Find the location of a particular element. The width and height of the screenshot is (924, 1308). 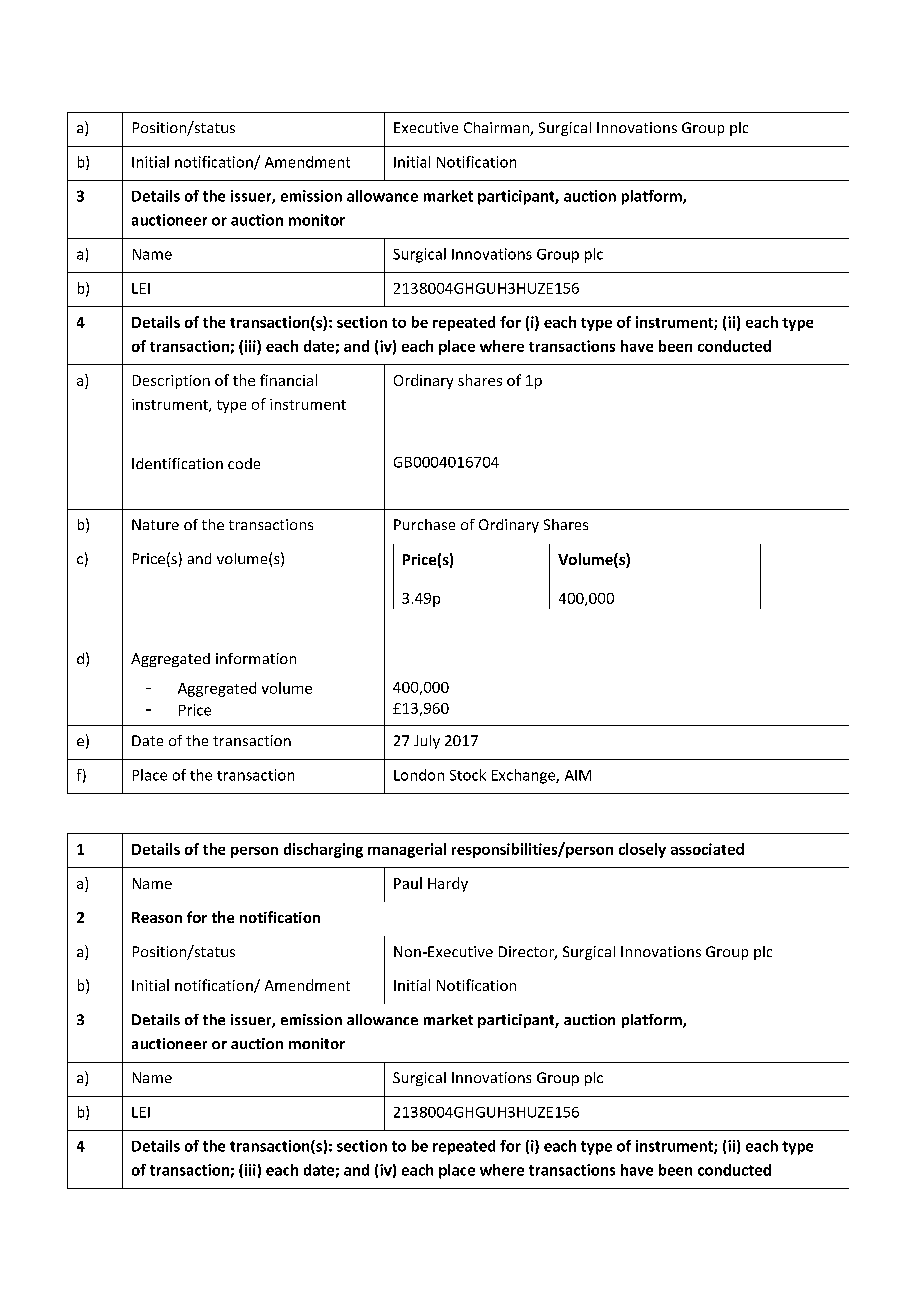

AIM is located at coordinates (578, 775).
